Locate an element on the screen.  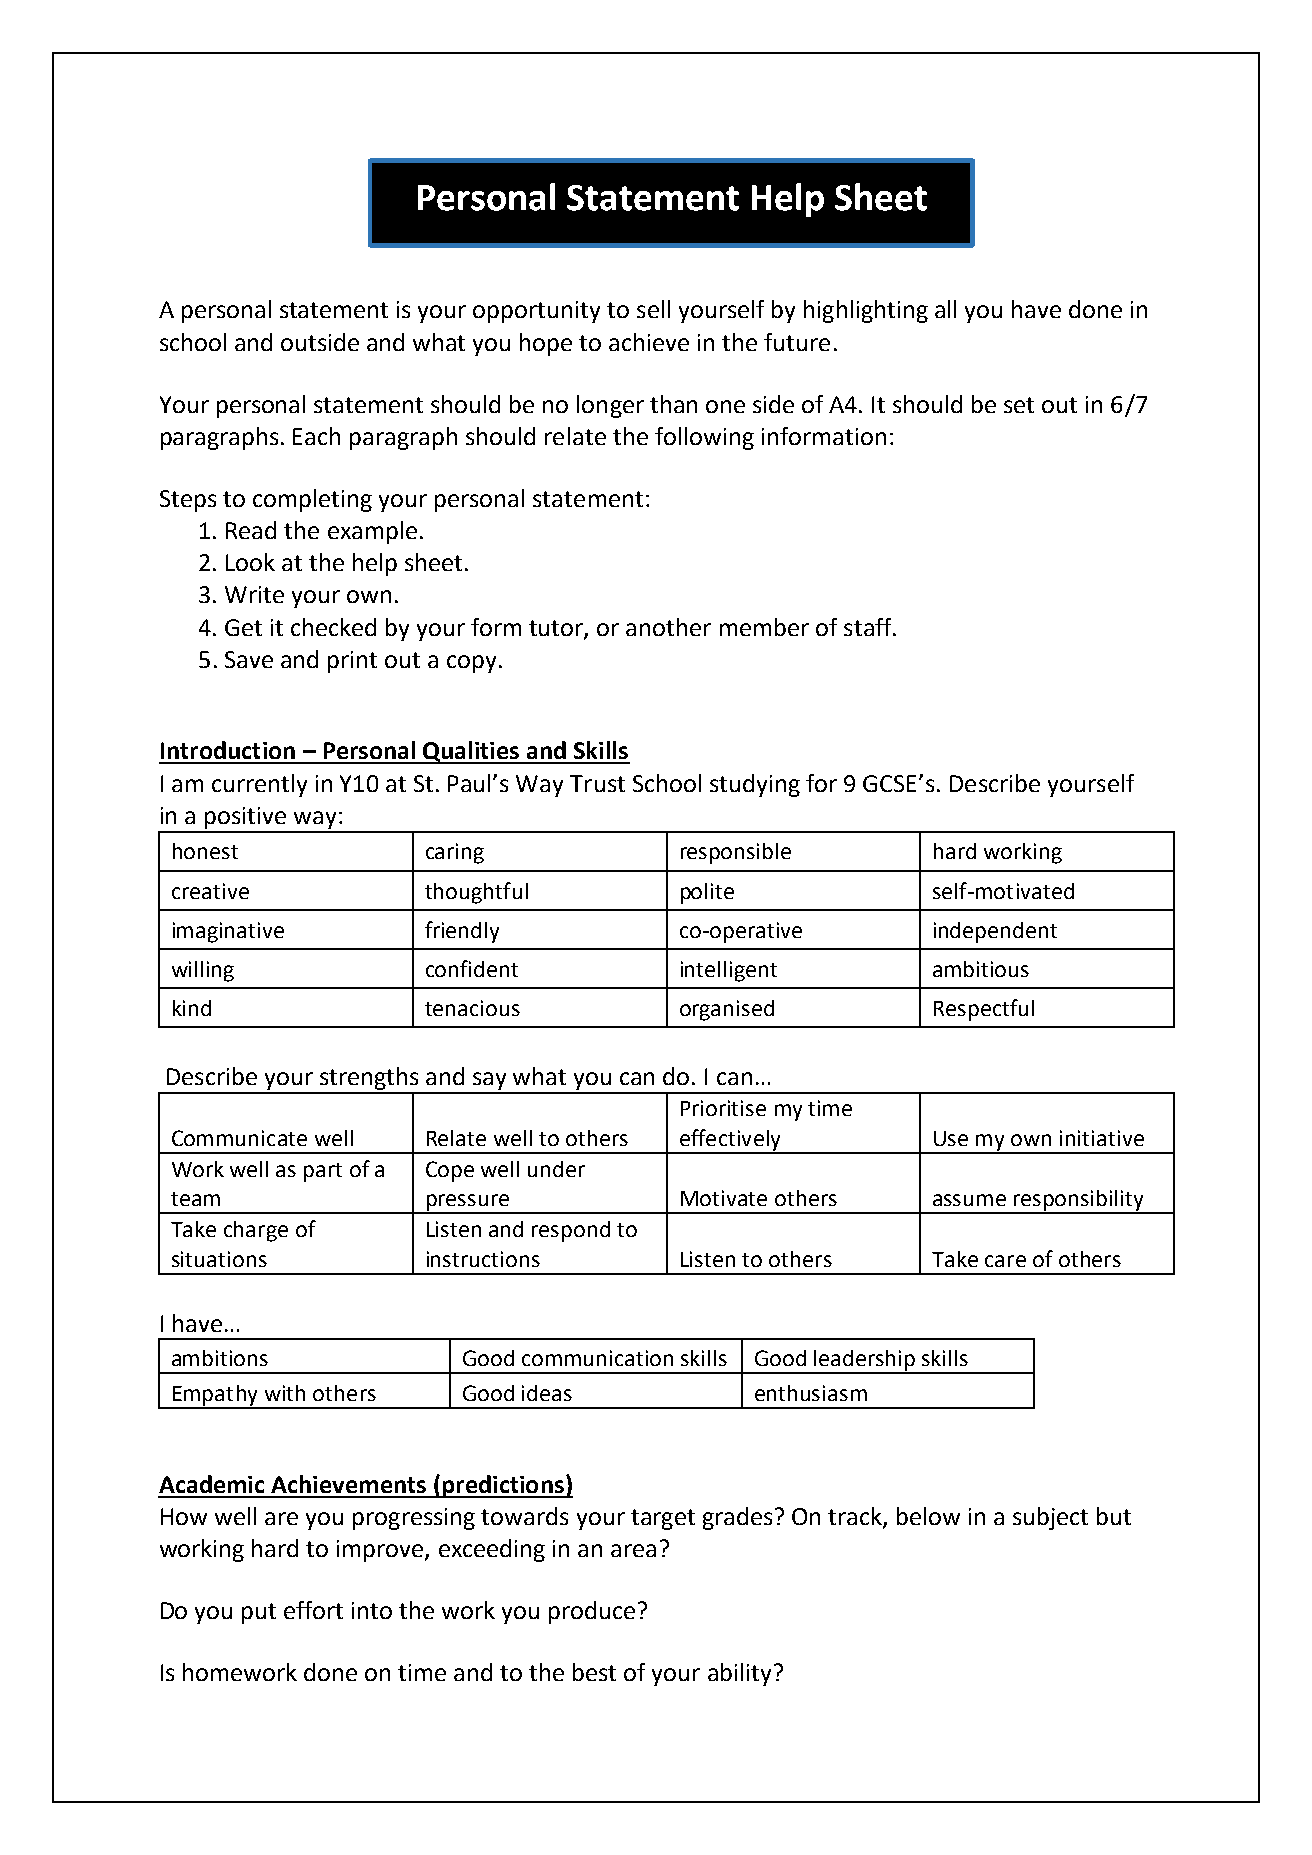
assume is located at coordinates (969, 1200).
